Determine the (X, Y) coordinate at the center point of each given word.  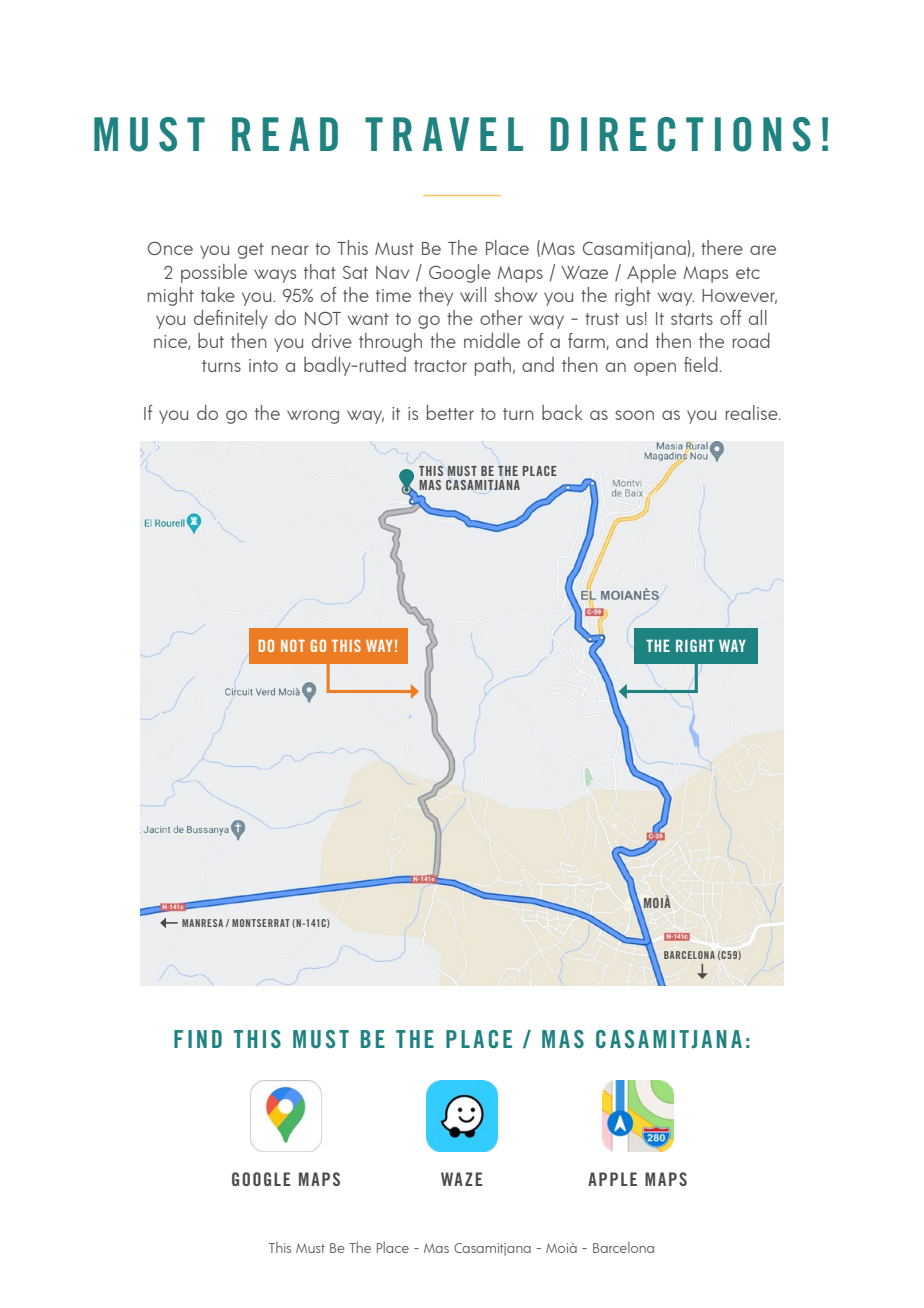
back (562, 412)
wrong (313, 417)
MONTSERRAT (261, 923)
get (251, 251)
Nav (392, 272)
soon (634, 415)
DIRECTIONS (681, 134)
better (450, 412)
